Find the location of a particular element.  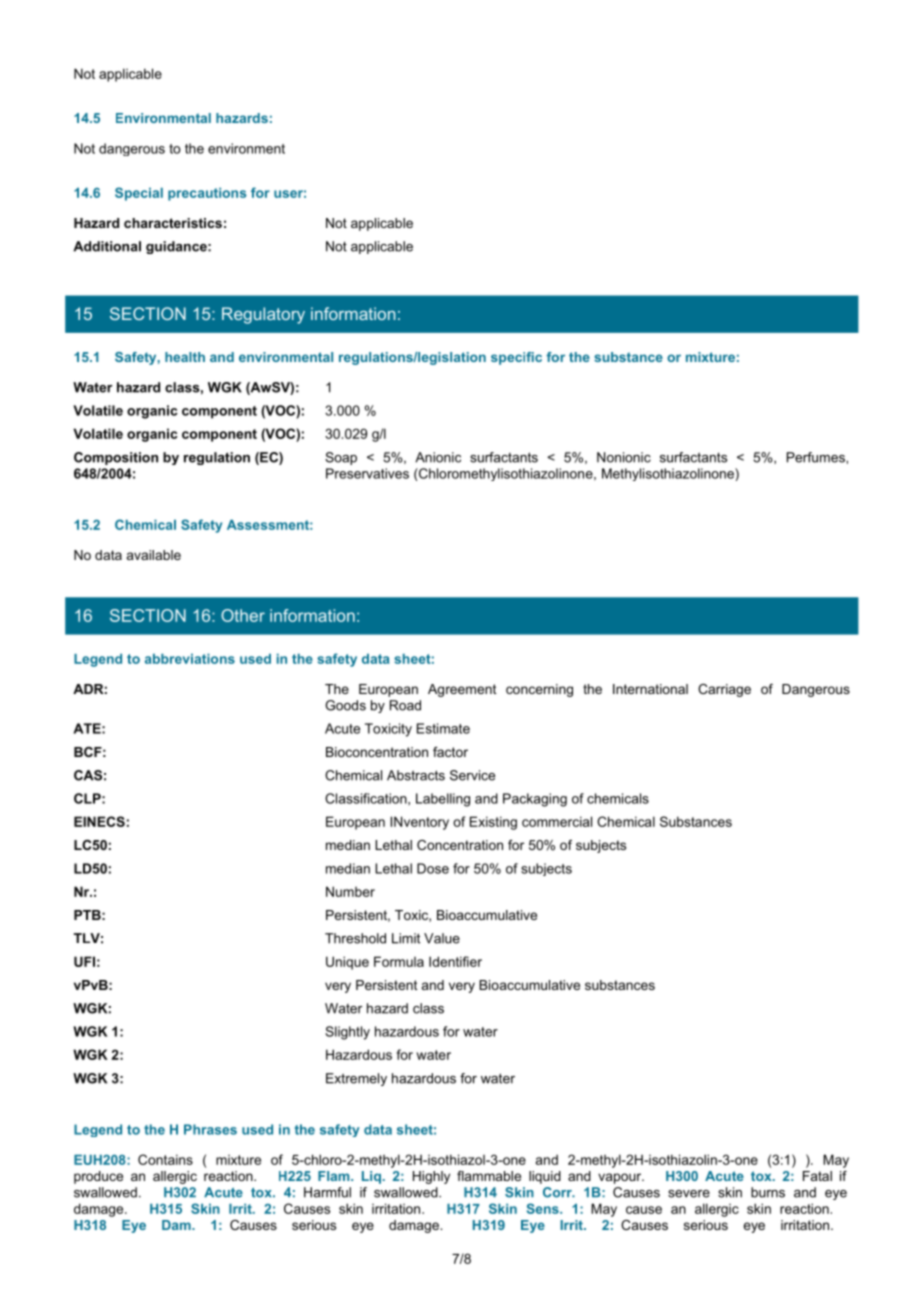

Contains is located at coordinates (165, 1159).
